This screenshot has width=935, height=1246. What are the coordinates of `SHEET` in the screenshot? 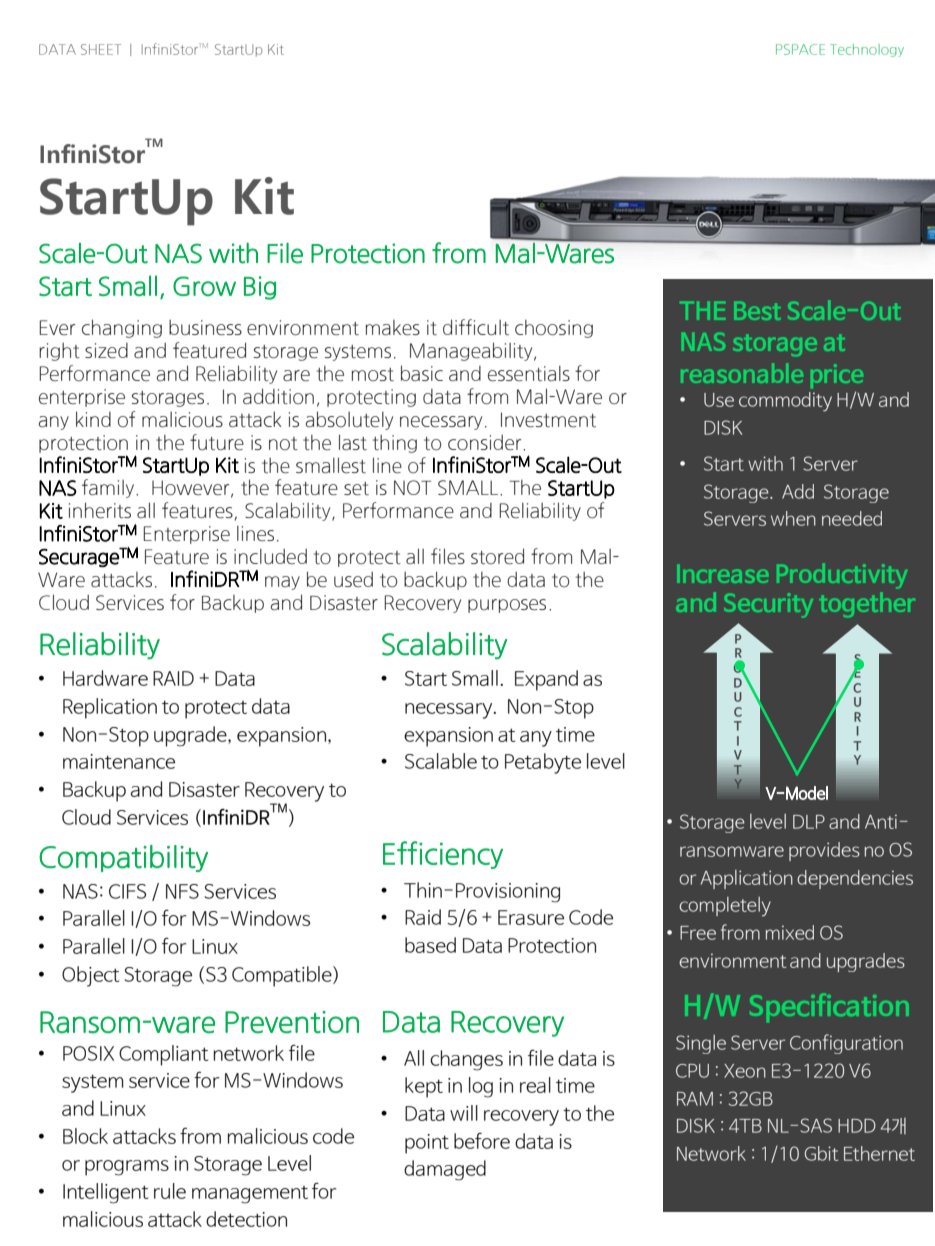 It's located at (101, 49).
